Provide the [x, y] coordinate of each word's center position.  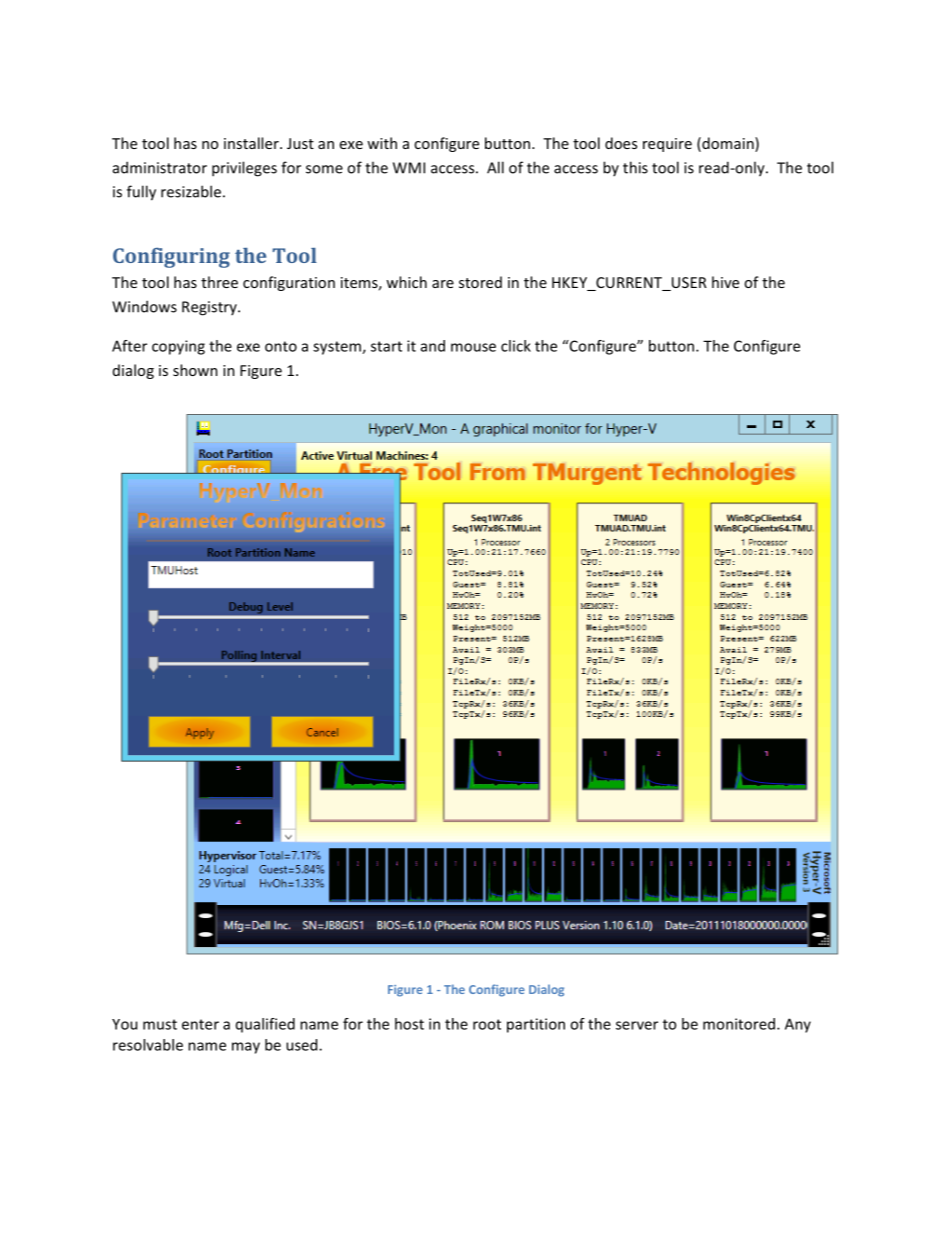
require [667, 145]
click [516, 346]
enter [200, 1024]
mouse [473, 347]
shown [195, 370]
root [487, 1024]
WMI [409, 168]
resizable [191, 191]
